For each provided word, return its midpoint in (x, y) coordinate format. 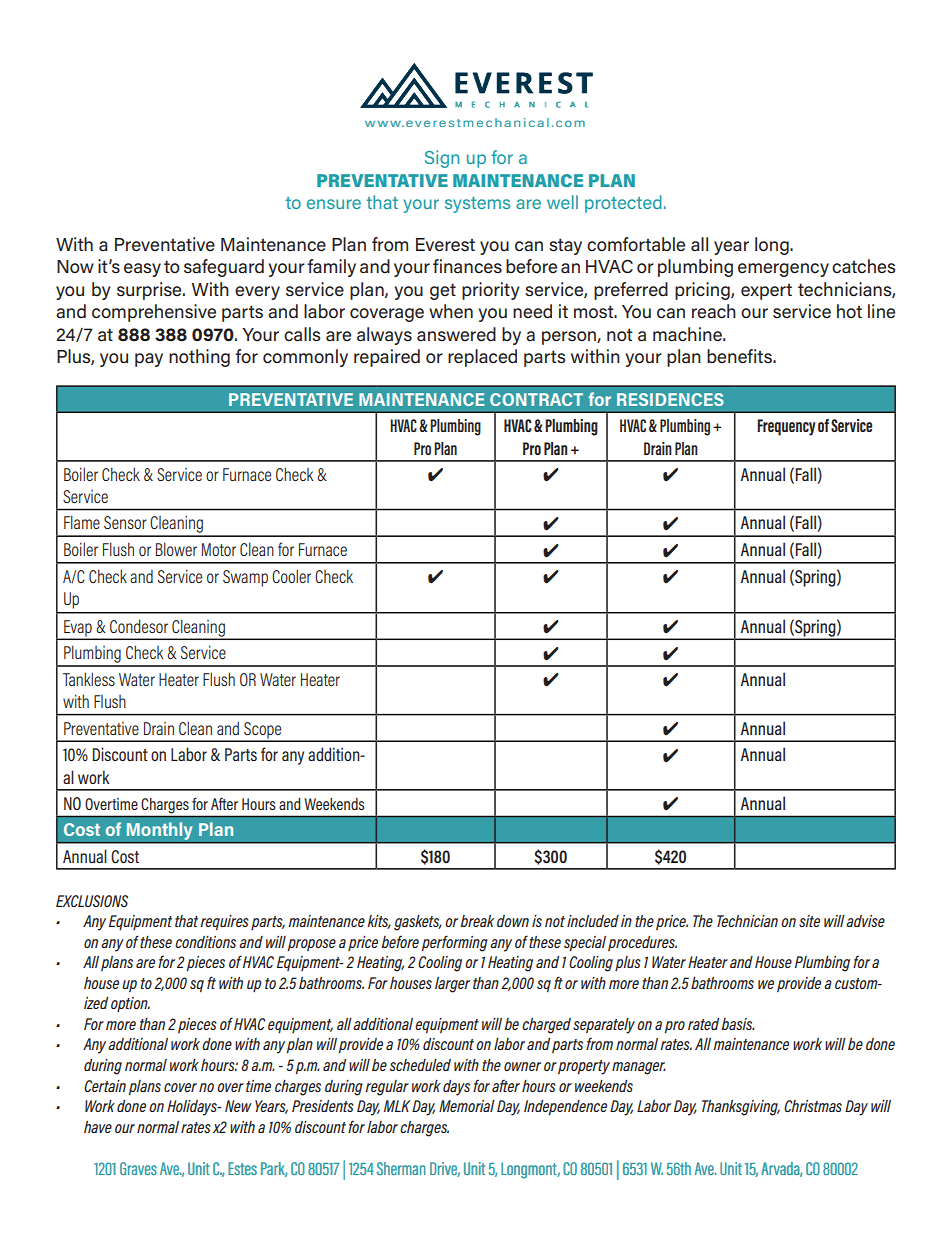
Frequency (786, 427)
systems (477, 205)
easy (142, 270)
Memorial (467, 1106)
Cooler (291, 576)
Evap (78, 629)
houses (411, 983)
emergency (783, 270)
